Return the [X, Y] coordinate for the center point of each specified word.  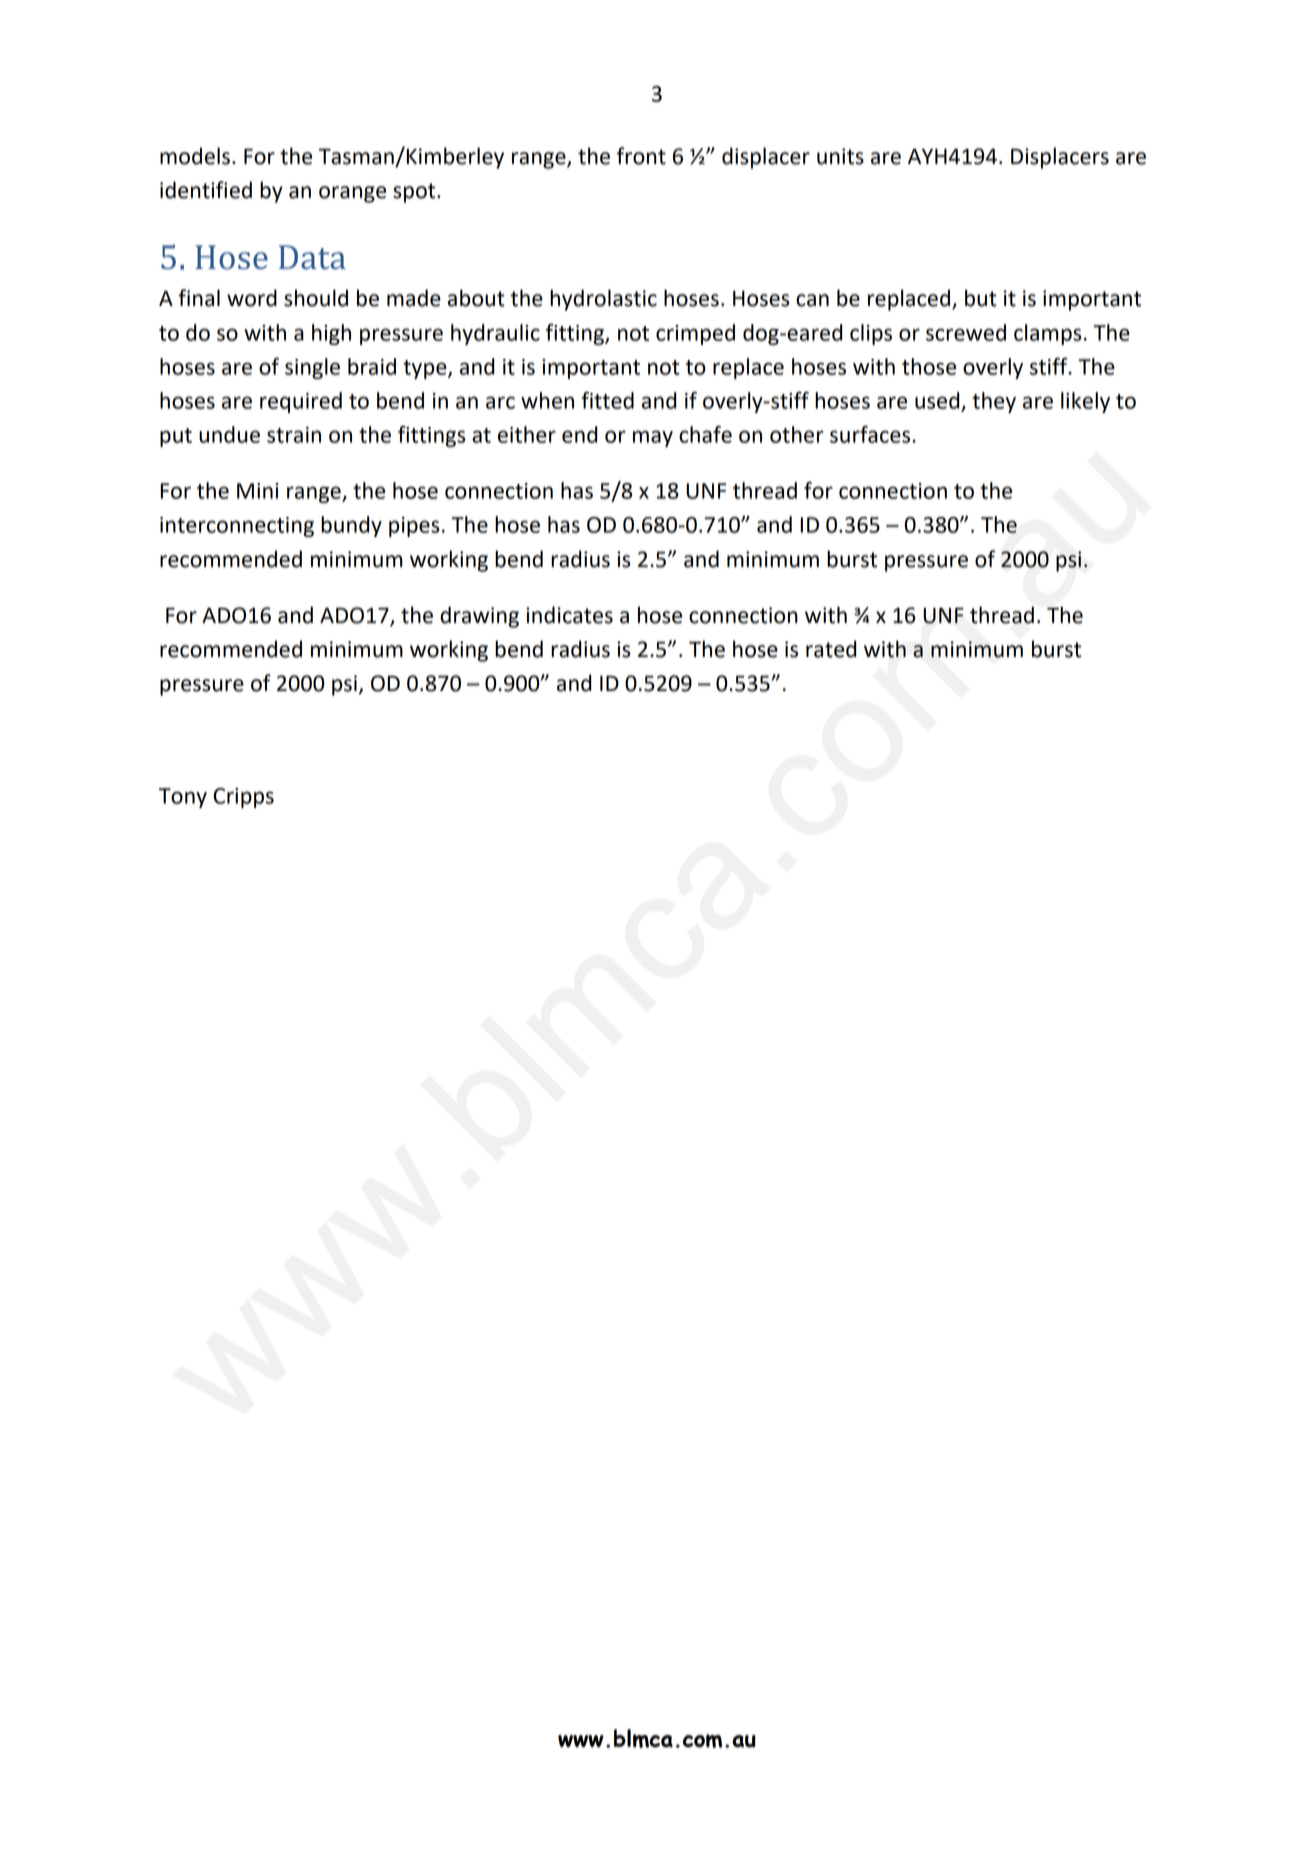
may [653, 438]
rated [831, 649]
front [641, 156]
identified [206, 190]
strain [294, 435]
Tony [183, 798]
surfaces [871, 434]
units [840, 156]
